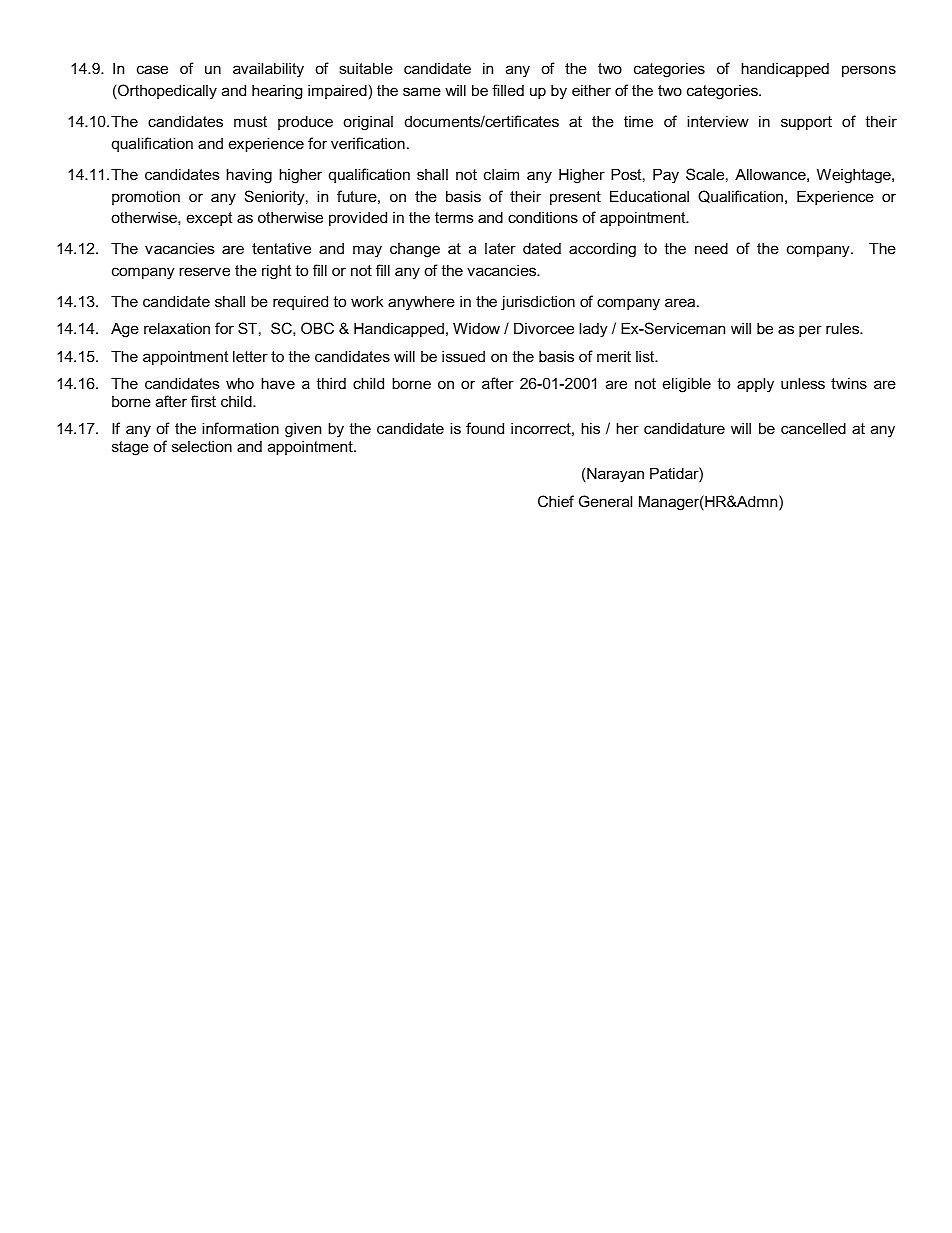 Image resolution: width=952 pixels, height=1233 pixels. I want to click on persons, so click(869, 71).
